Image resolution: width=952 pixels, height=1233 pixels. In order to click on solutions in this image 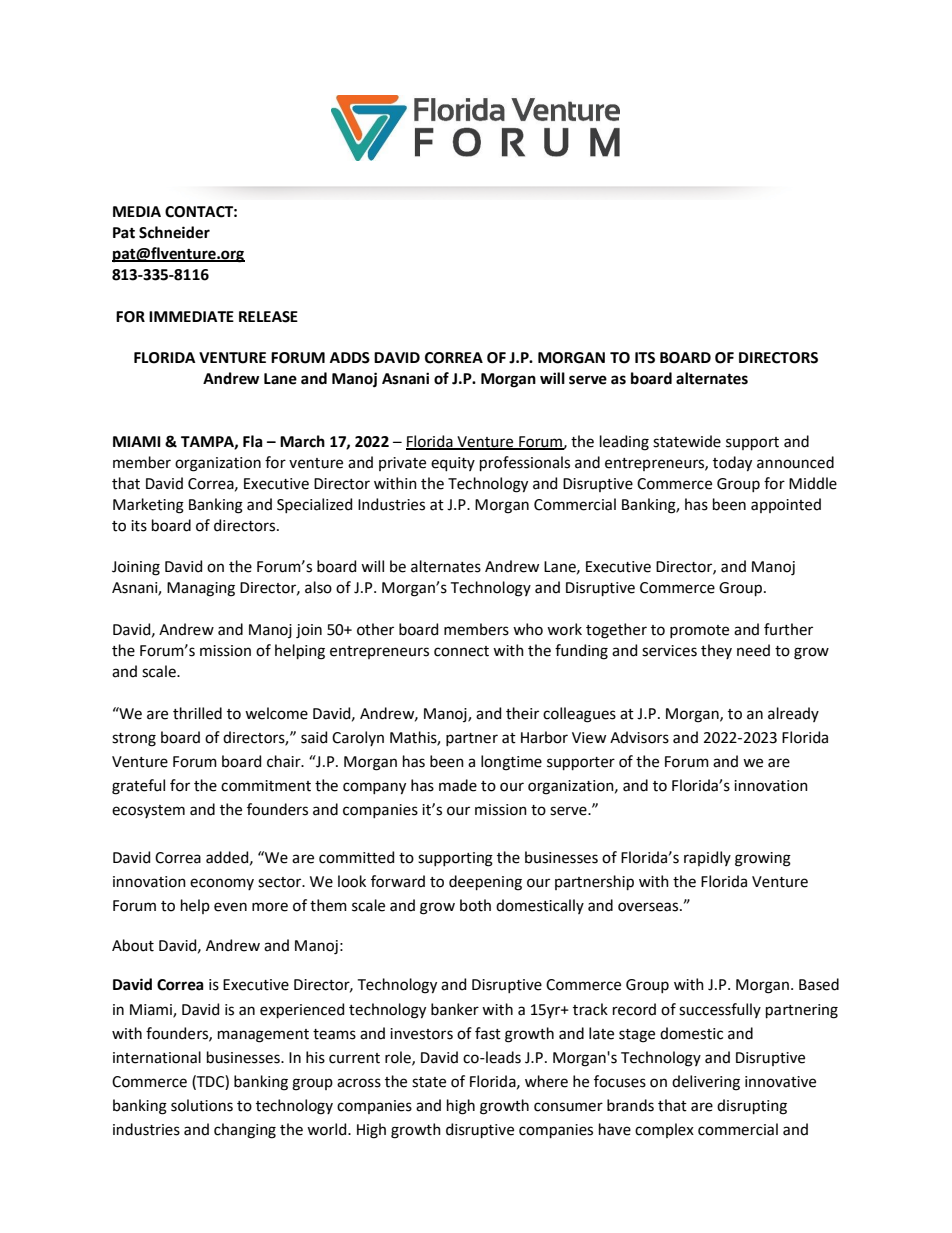, I will do `click(202, 1105)`.
